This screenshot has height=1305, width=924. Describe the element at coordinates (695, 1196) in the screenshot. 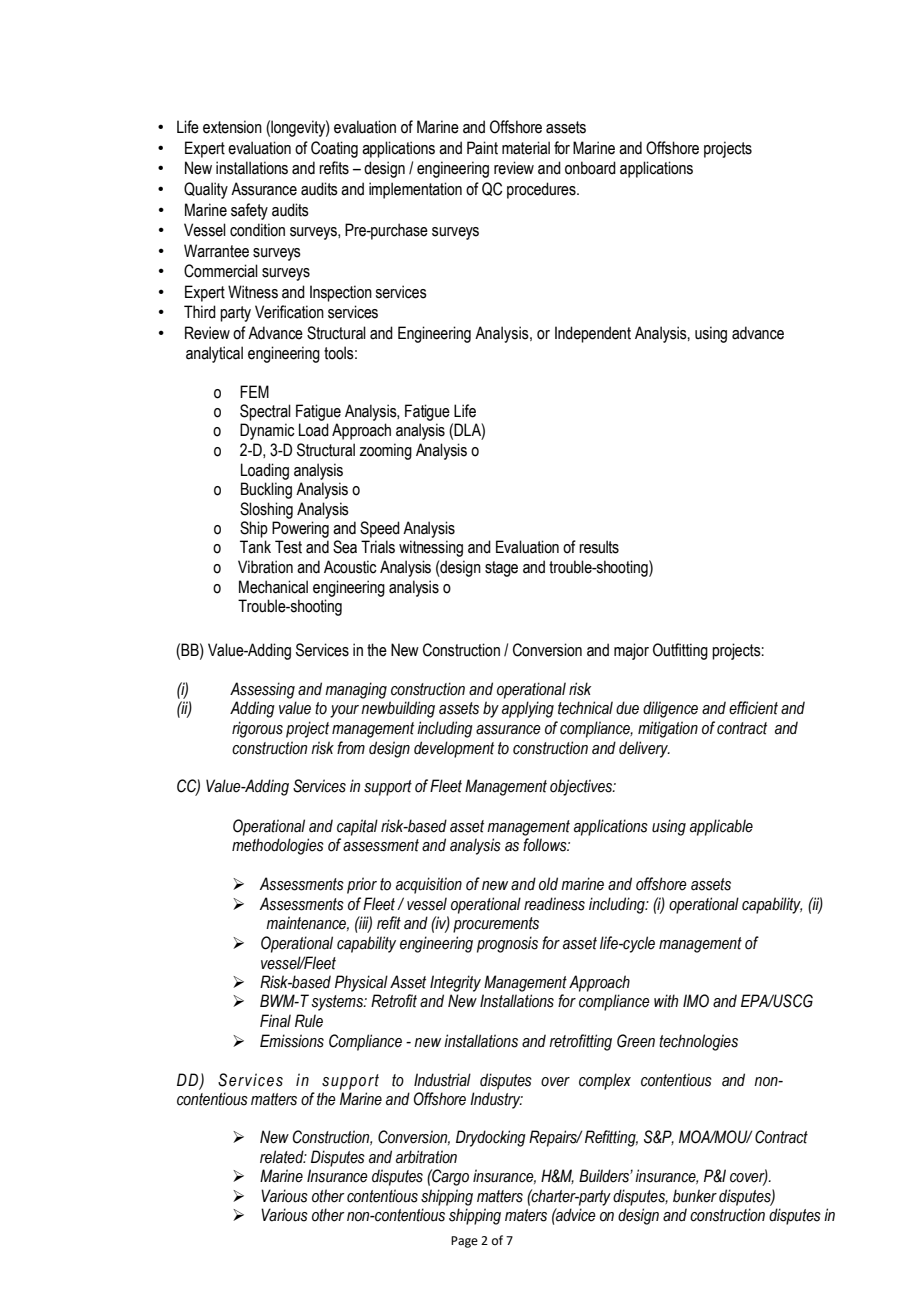

I see `bunker` at that location.
